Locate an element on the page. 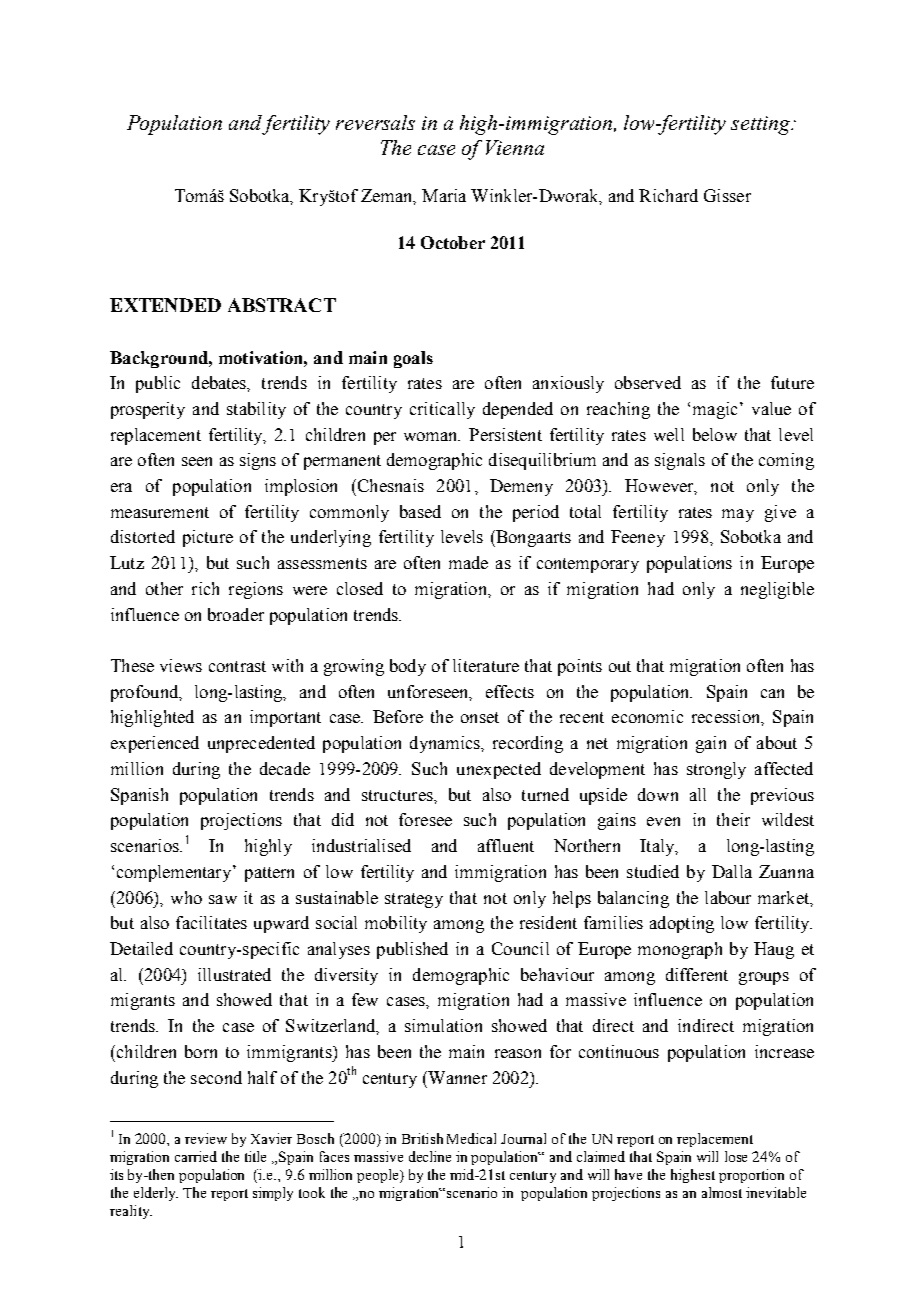  literature is located at coordinates (486, 665).
